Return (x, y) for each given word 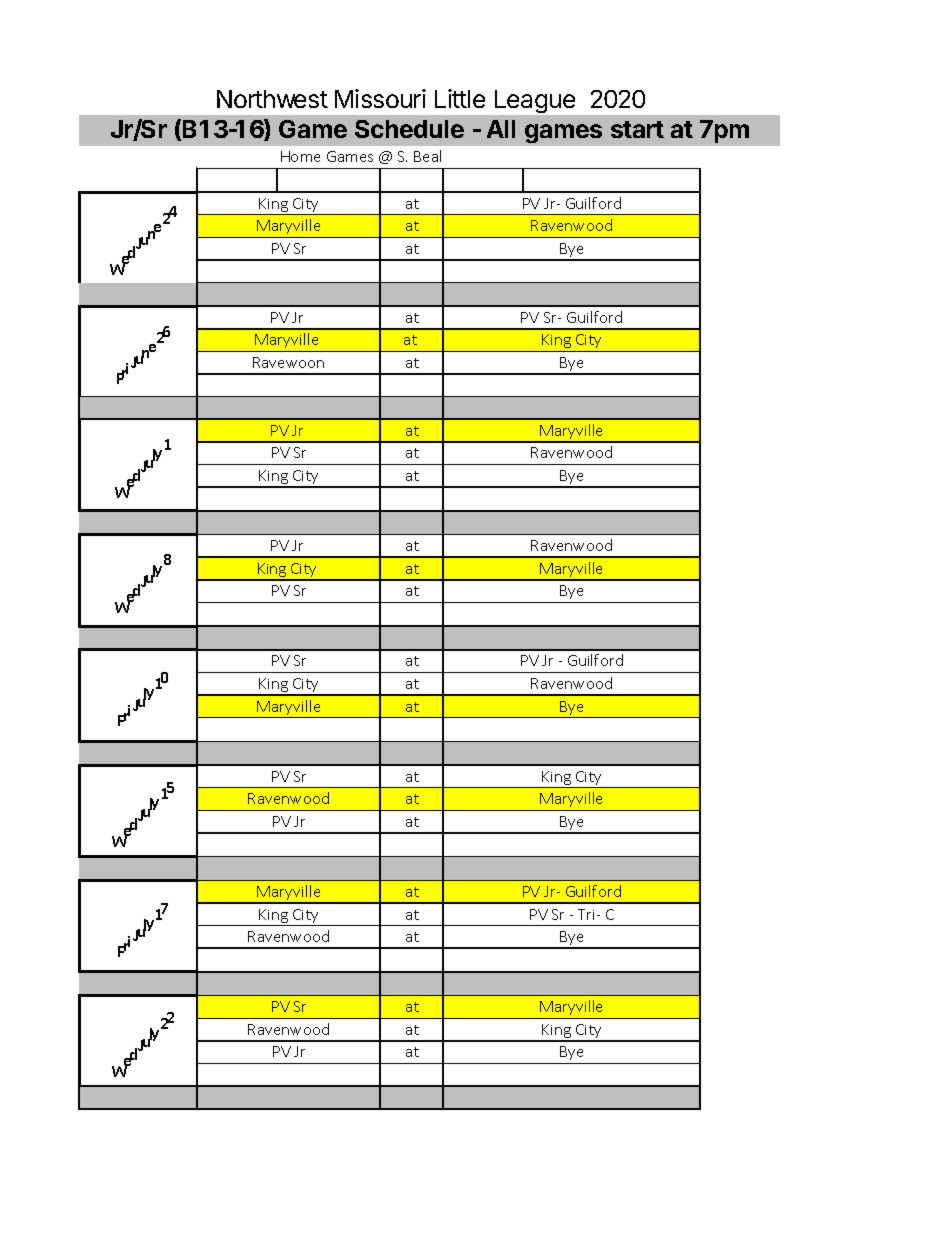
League (535, 101)
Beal (427, 156)
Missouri (380, 98)
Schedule (409, 129)
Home (300, 156)
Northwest (272, 99)
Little (460, 98)
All (501, 129)
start (637, 129)
